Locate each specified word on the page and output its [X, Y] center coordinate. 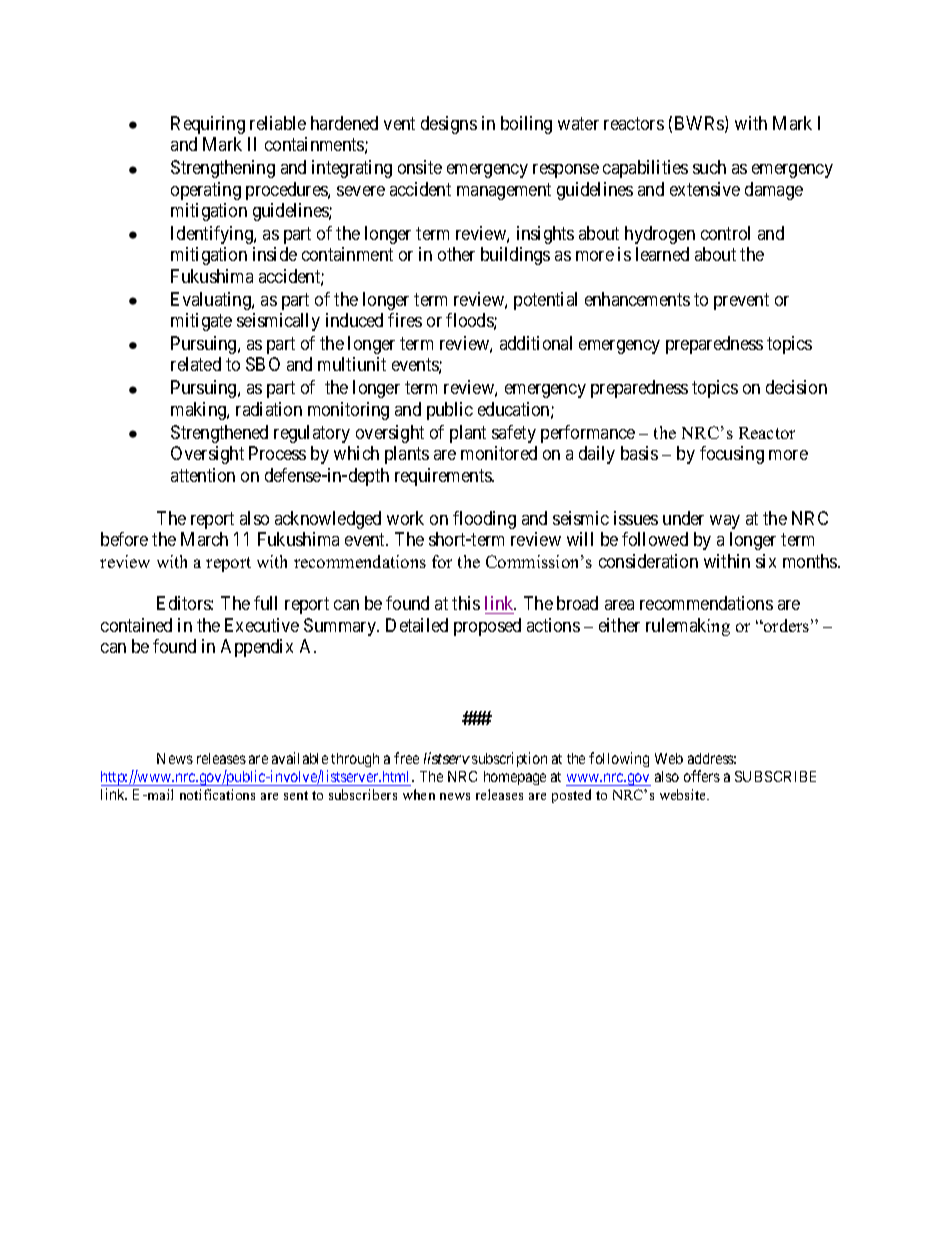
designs [449, 125]
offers [702, 776]
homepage [515, 778]
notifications [217, 794]
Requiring [208, 125]
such [709, 167]
